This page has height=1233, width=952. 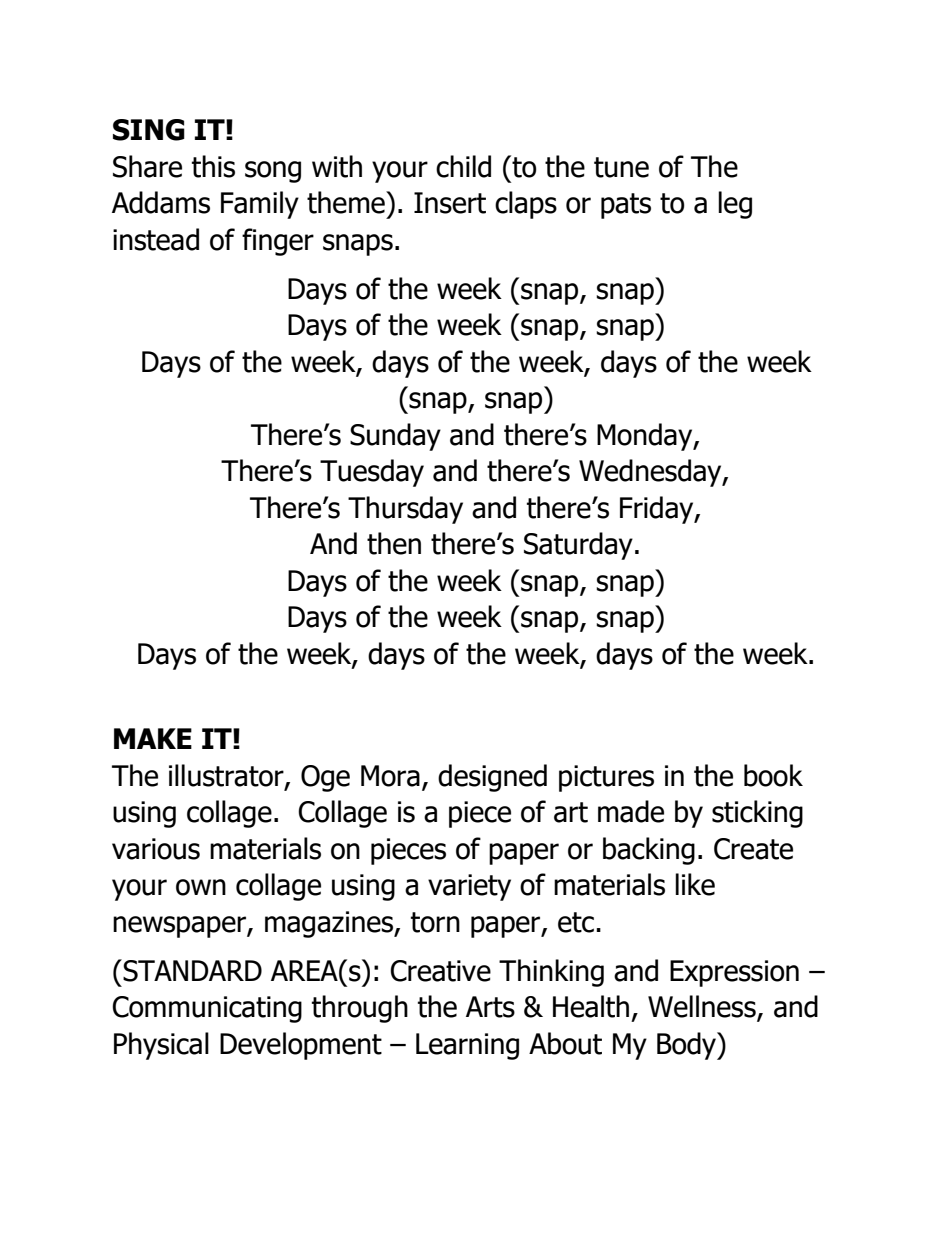 What do you see at coordinates (492, 778) in the page?
I see `designed` at bounding box center [492, 778].
